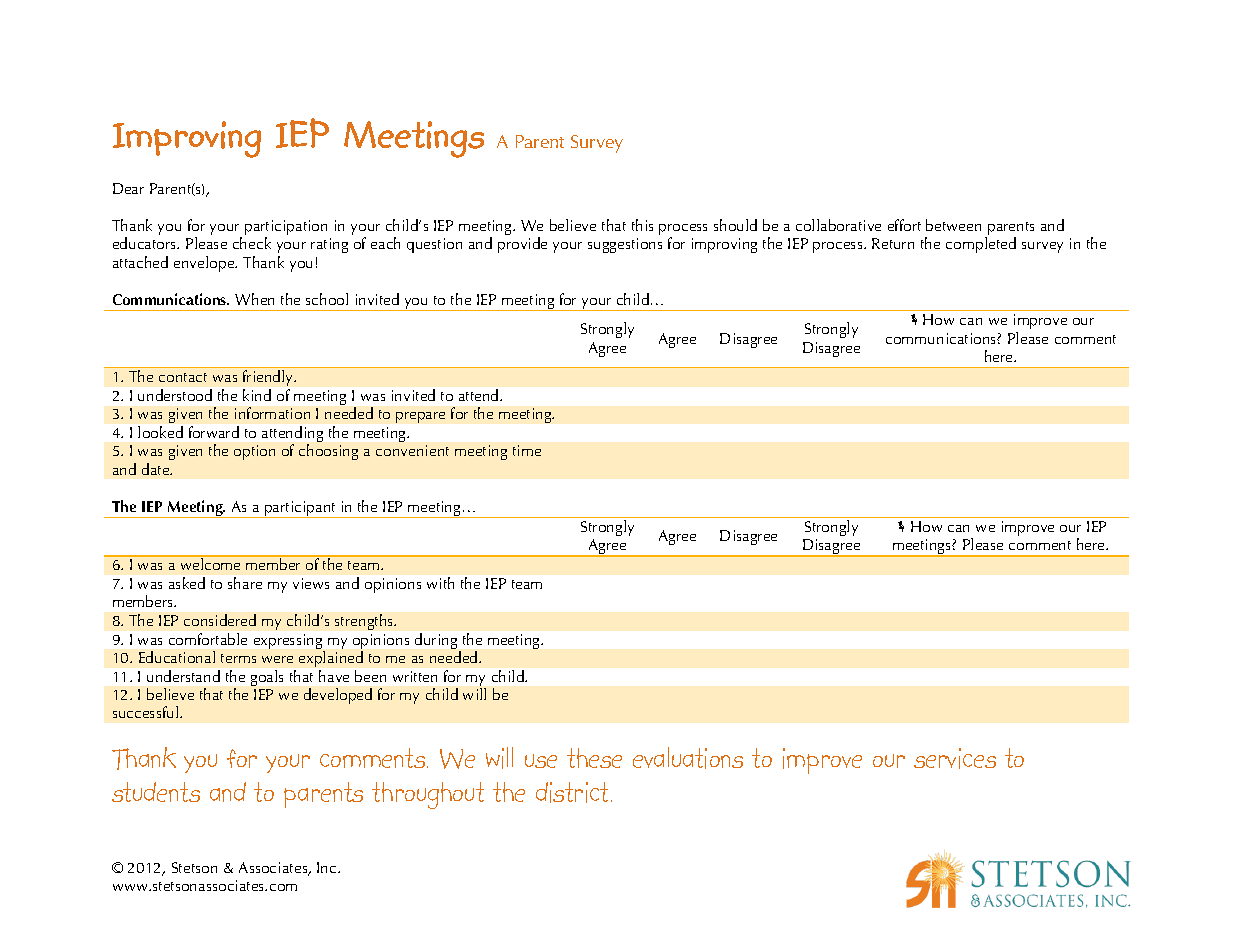  What do you see at coordinates (254, 452) in the screenshot?
I see `option` at bounding box center [254, 452].
